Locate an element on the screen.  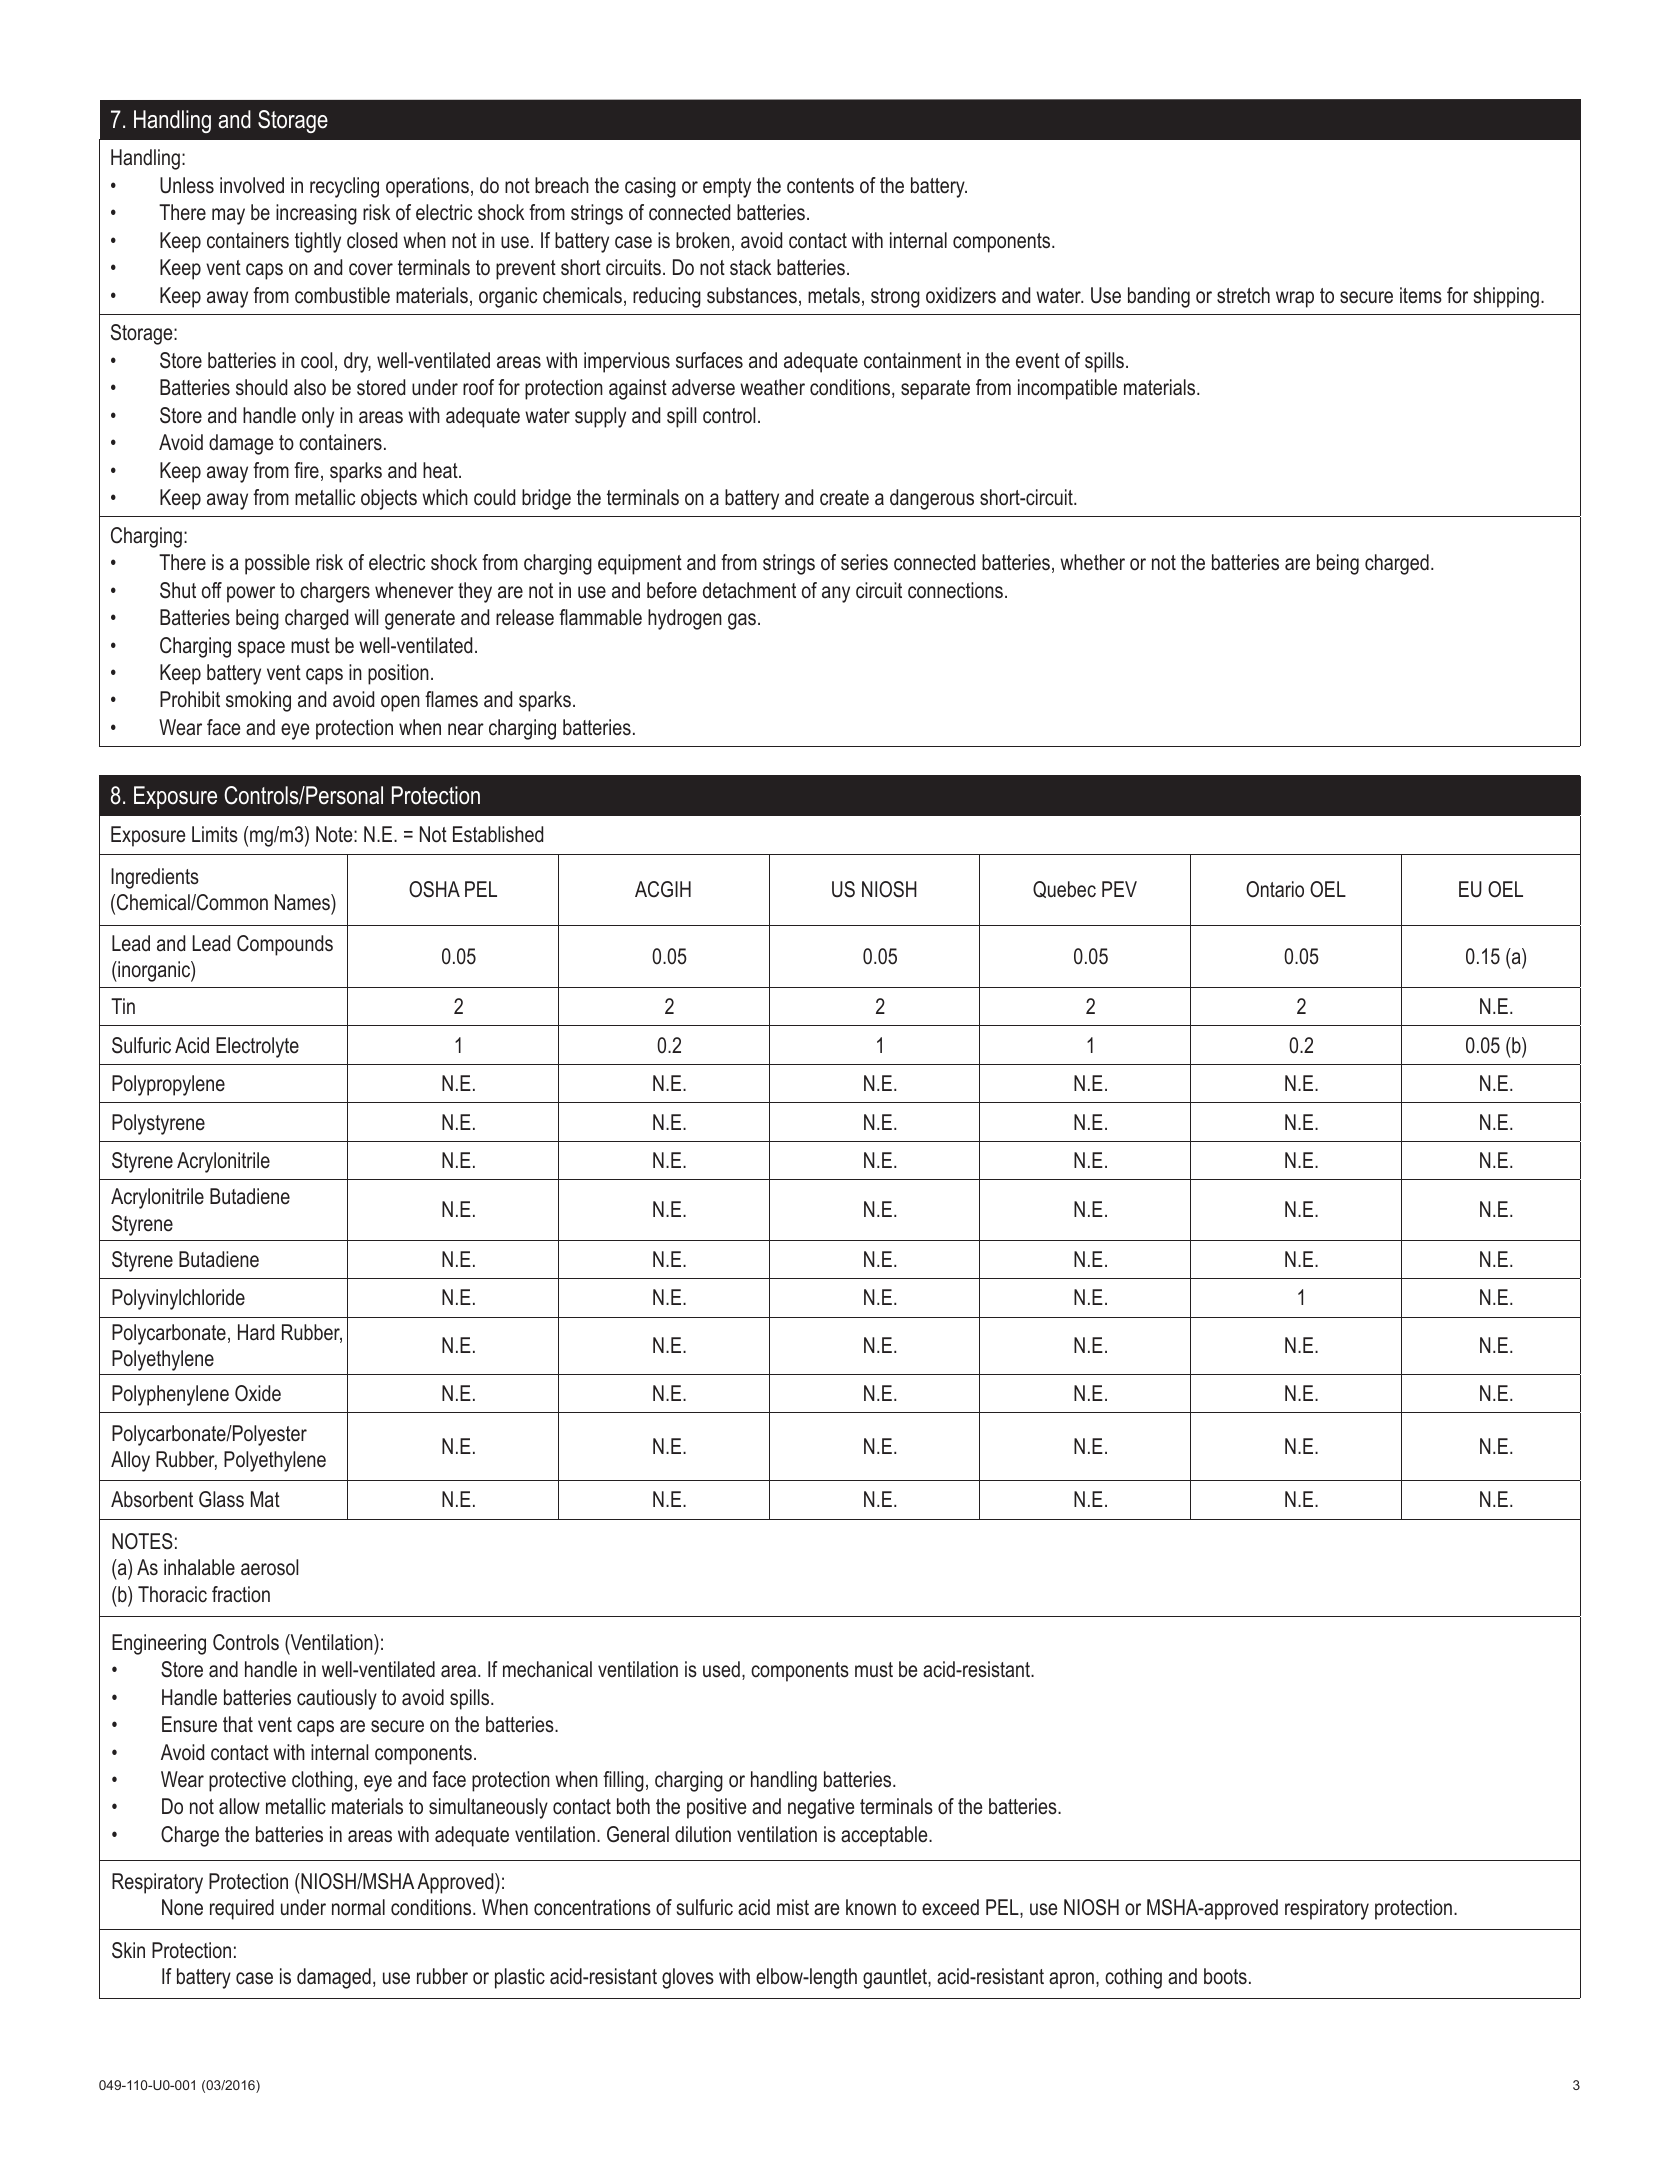
tightly is located at coordinates (318, 242).
